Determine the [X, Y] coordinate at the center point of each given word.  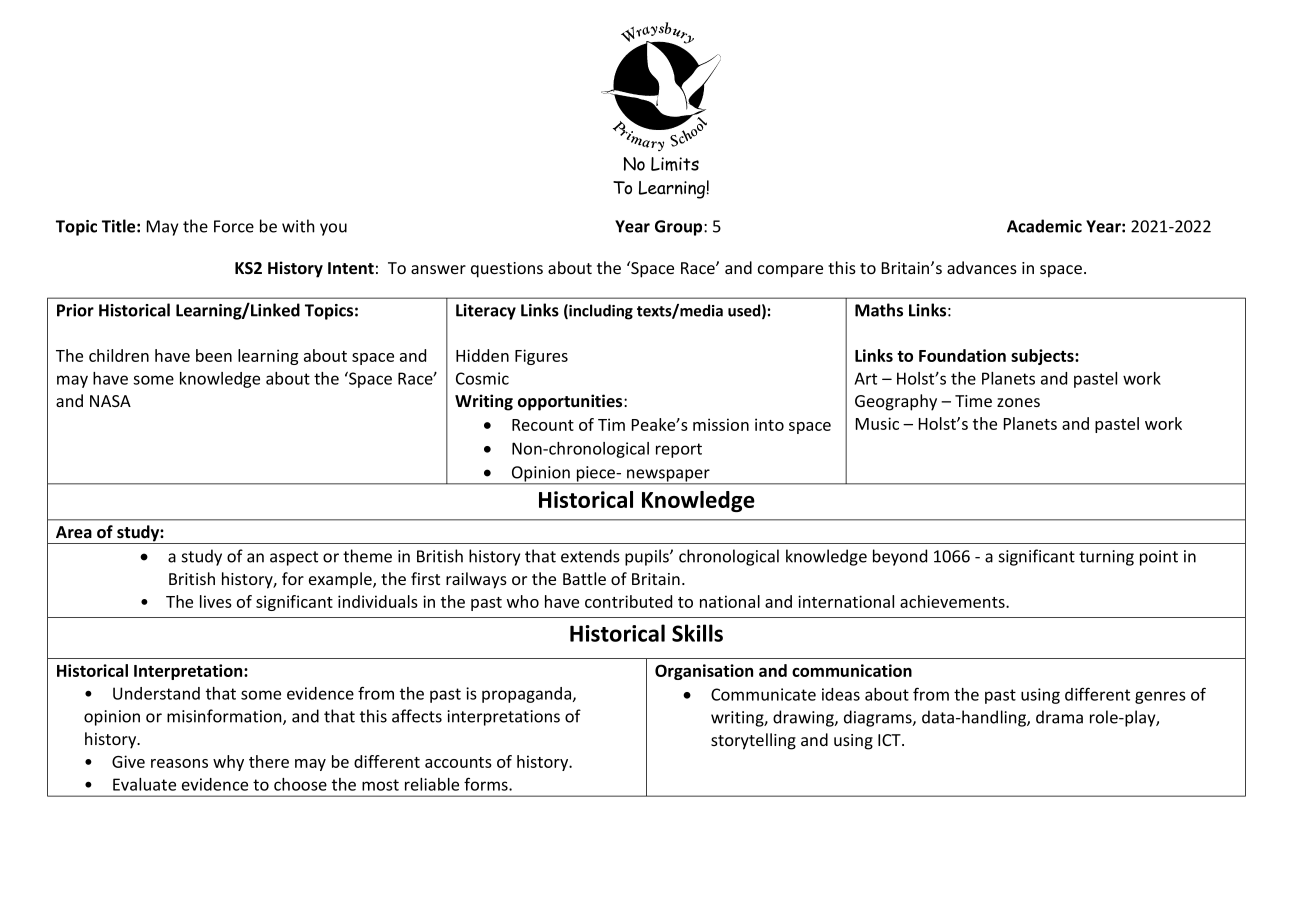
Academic [1044, 226]
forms [487, 784]
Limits [675, 164]
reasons [179, 763]
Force [234, 226]
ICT [890, 740]
